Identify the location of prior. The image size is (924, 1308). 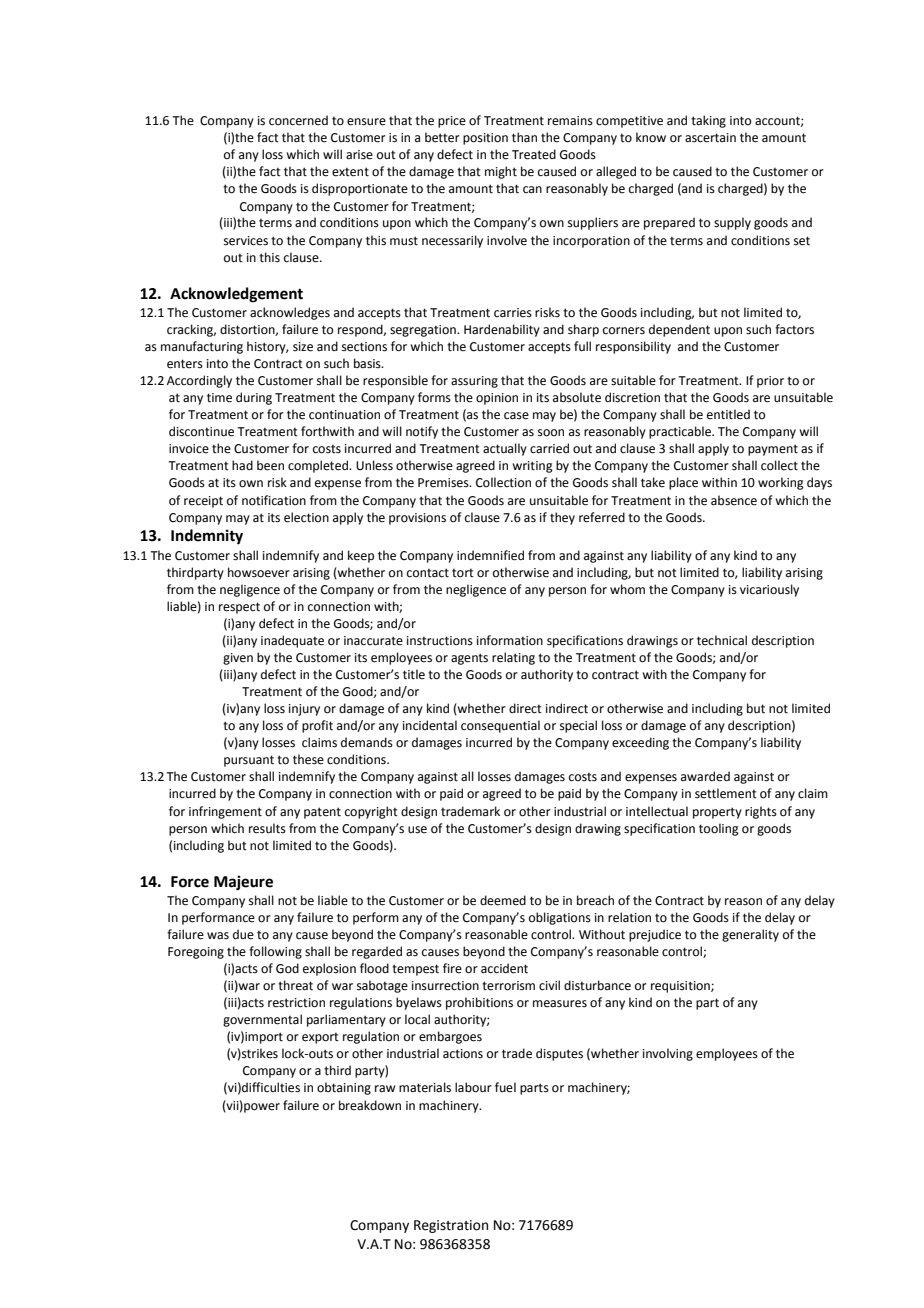
(770, 382).
